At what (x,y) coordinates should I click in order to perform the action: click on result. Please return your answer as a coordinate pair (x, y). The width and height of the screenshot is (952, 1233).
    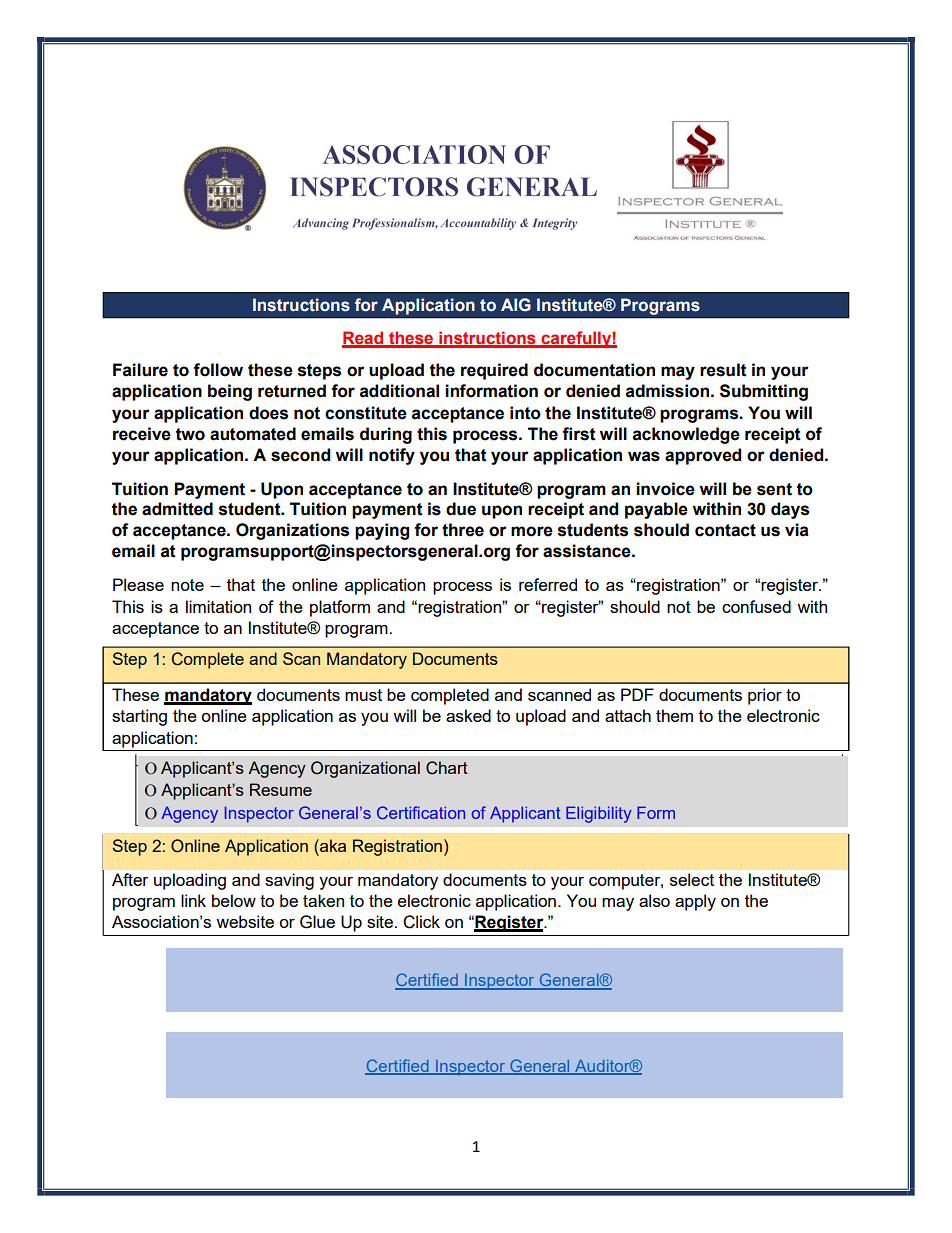
    Looking at the image, I should click on (723, 370).
